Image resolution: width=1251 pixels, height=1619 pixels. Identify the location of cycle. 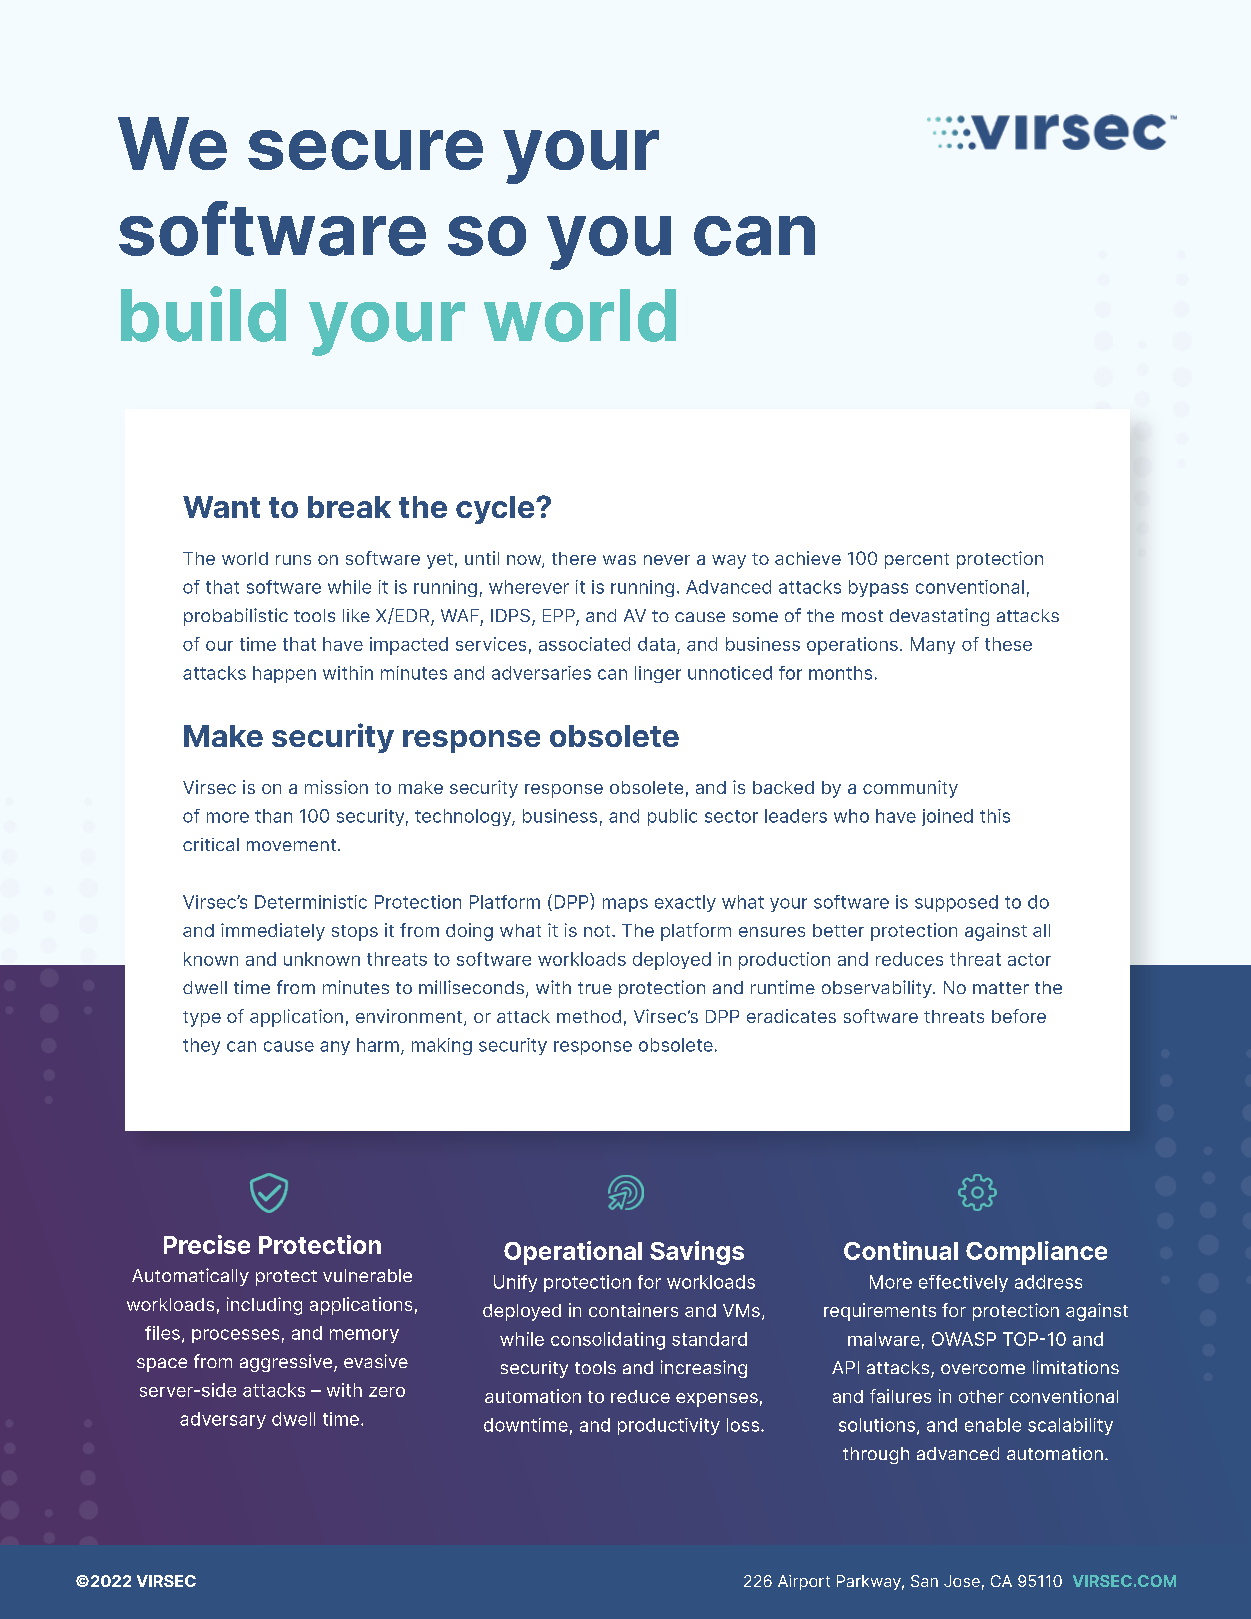
(496, 510).
